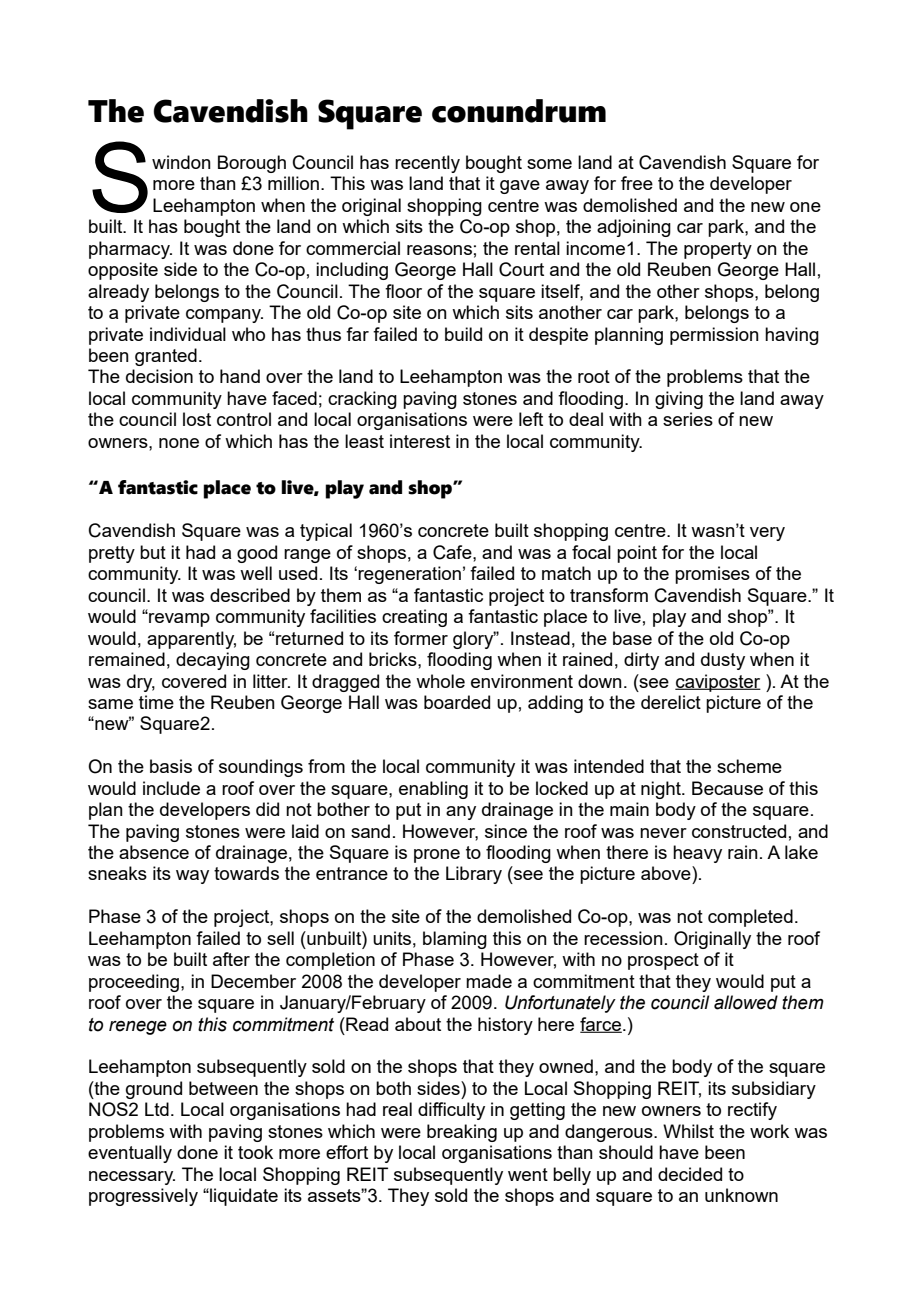  What do you see at coordinates (252, 164) in the document?
I see `Borough` at bounding box center [252, 164].
